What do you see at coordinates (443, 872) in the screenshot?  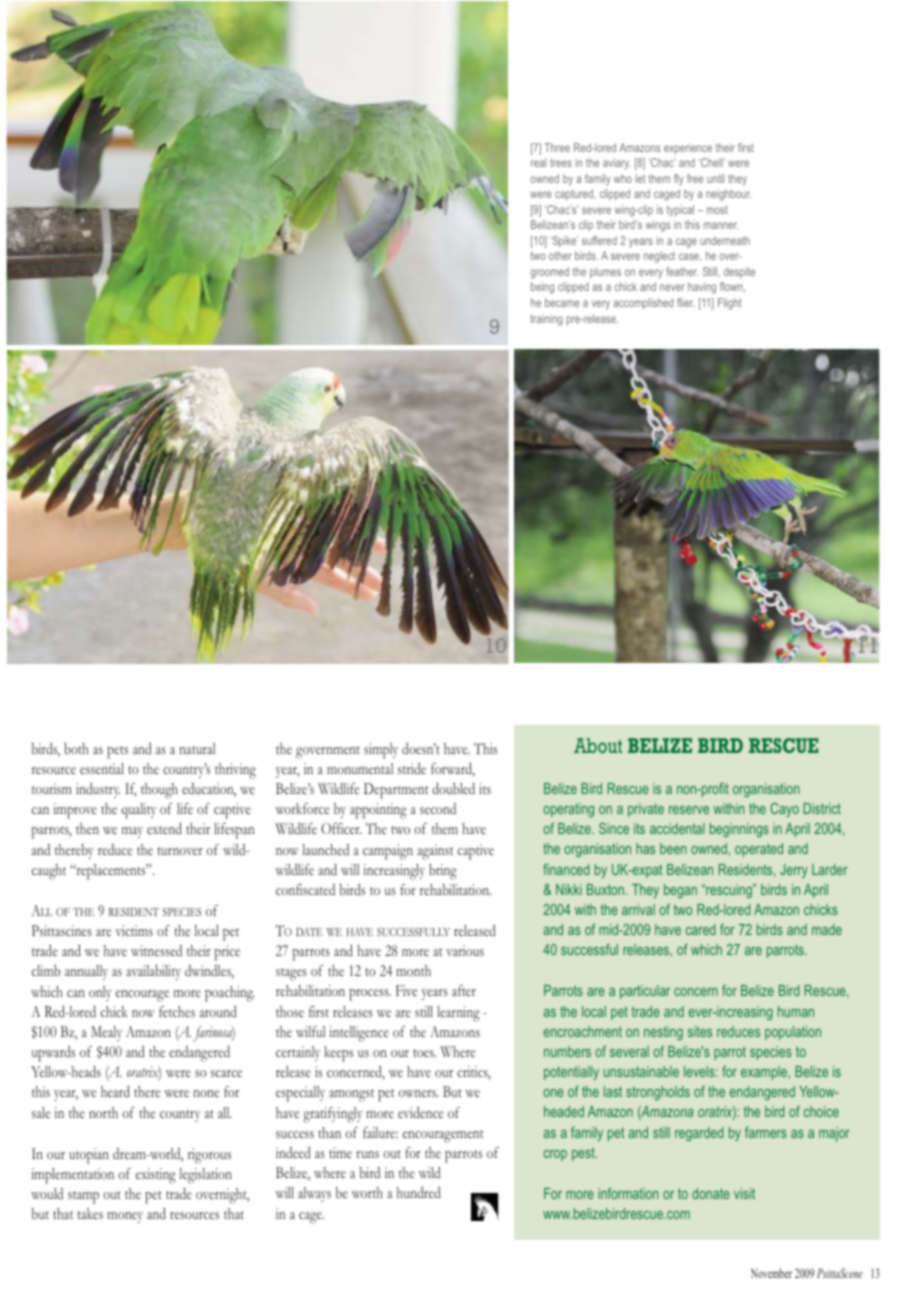 I see `bring` at bounding box center [443, 872].
